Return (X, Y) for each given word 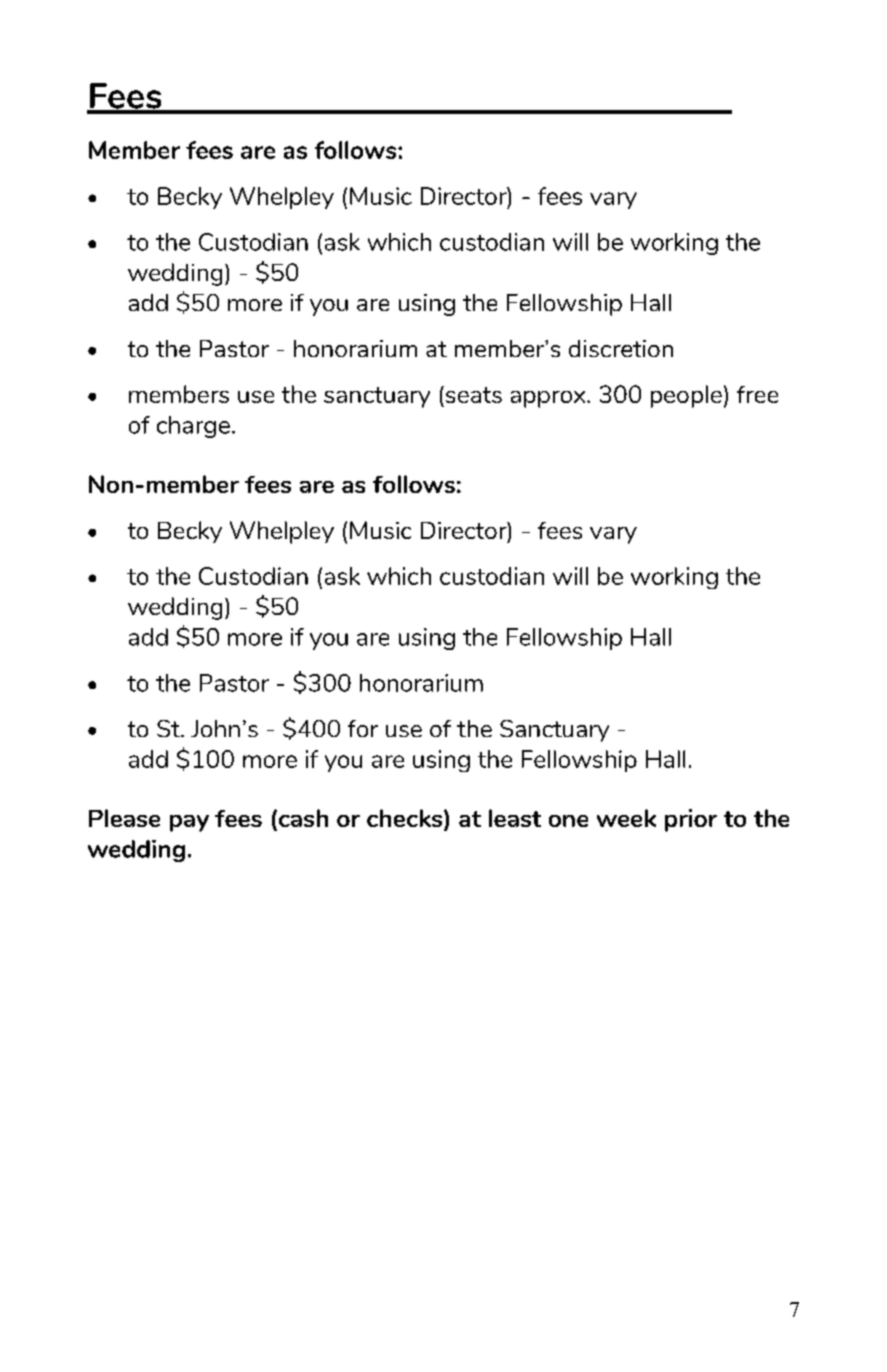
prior (691, 820)
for (363, 728)
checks (406, 819)
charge (193, 427)
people (686, 396)
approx (549, 399)
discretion (621, 348)
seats (472, 394)
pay (189, 823)
